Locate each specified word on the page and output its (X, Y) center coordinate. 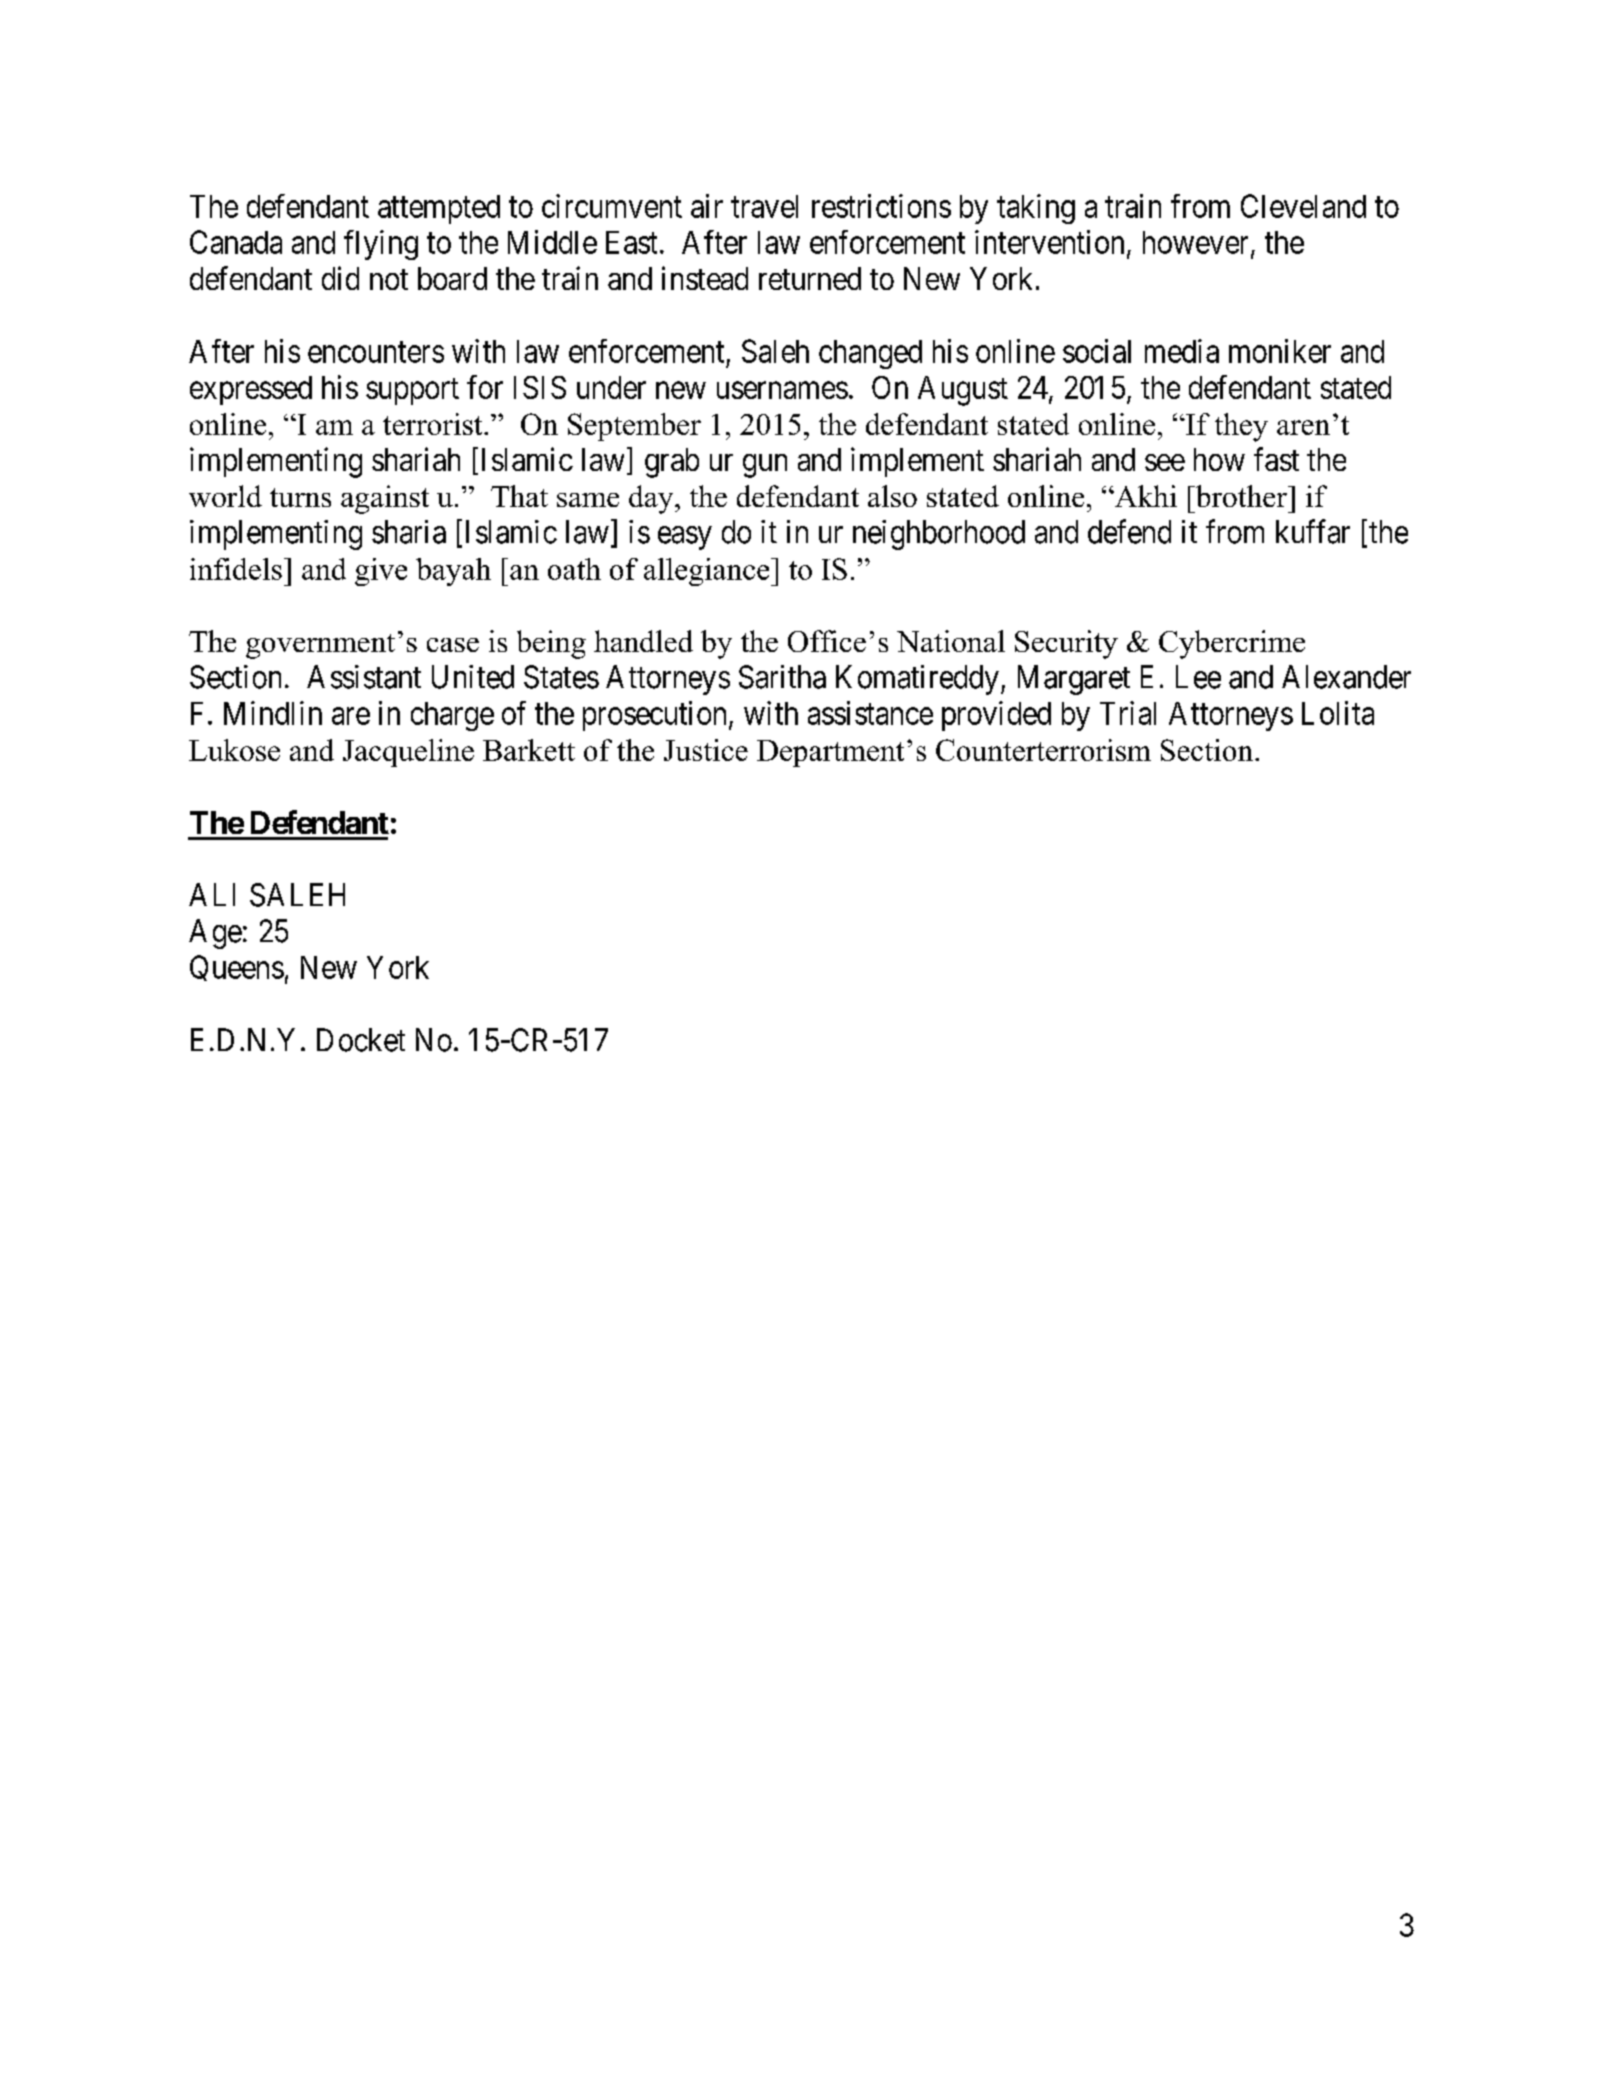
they (1241, 427)
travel (764, 206)
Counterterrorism (1043, 750)
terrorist (434, 424)
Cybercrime (1232, 644)
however (1195, 242)
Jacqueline (408, 753)
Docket (361, 1040)
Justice (706, 750)
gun (765, 466)
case (453, 645)
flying (381, 245)
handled (643, 641)
